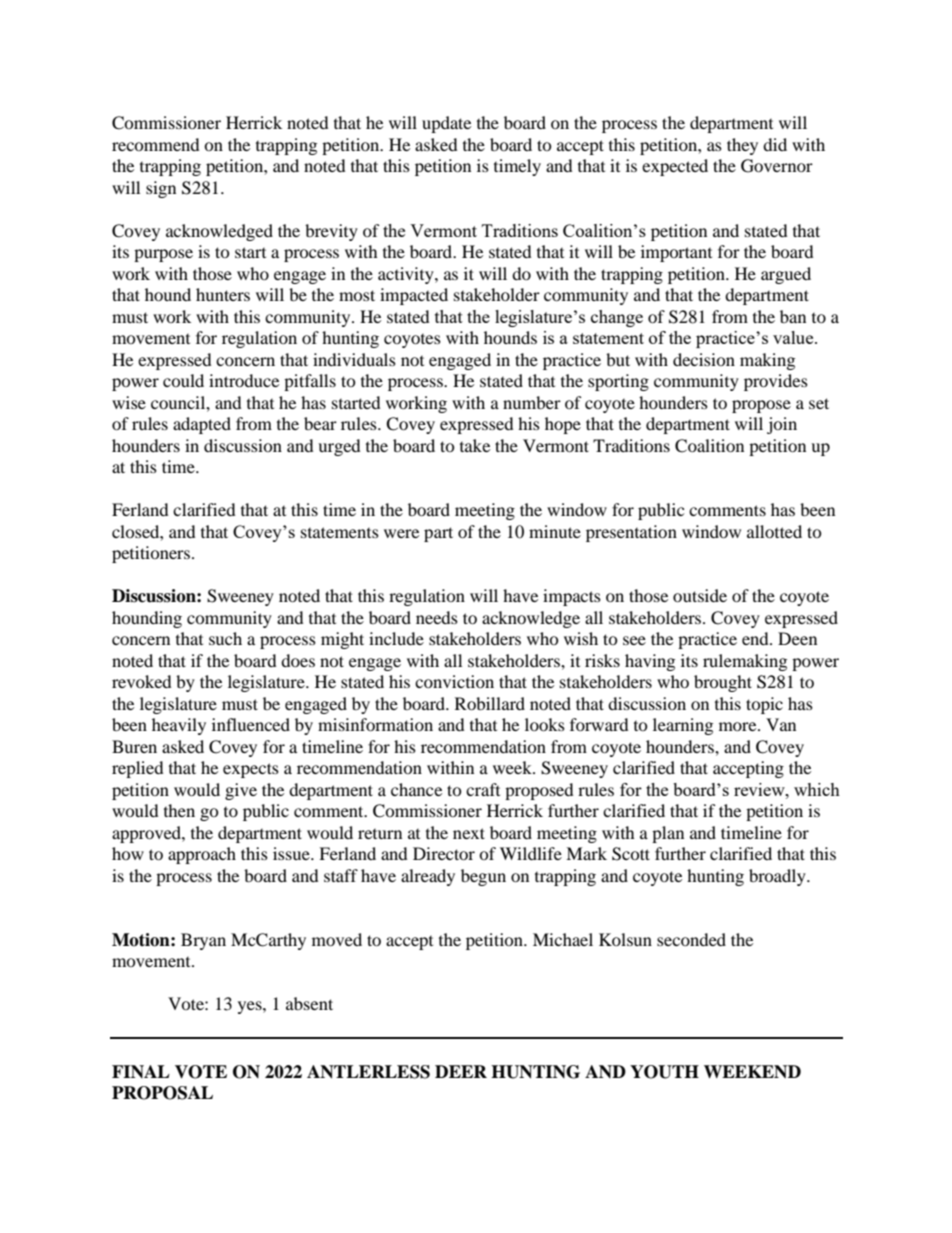 The image size is (952, 1233). I want to click on plan, so click(668, 834).
